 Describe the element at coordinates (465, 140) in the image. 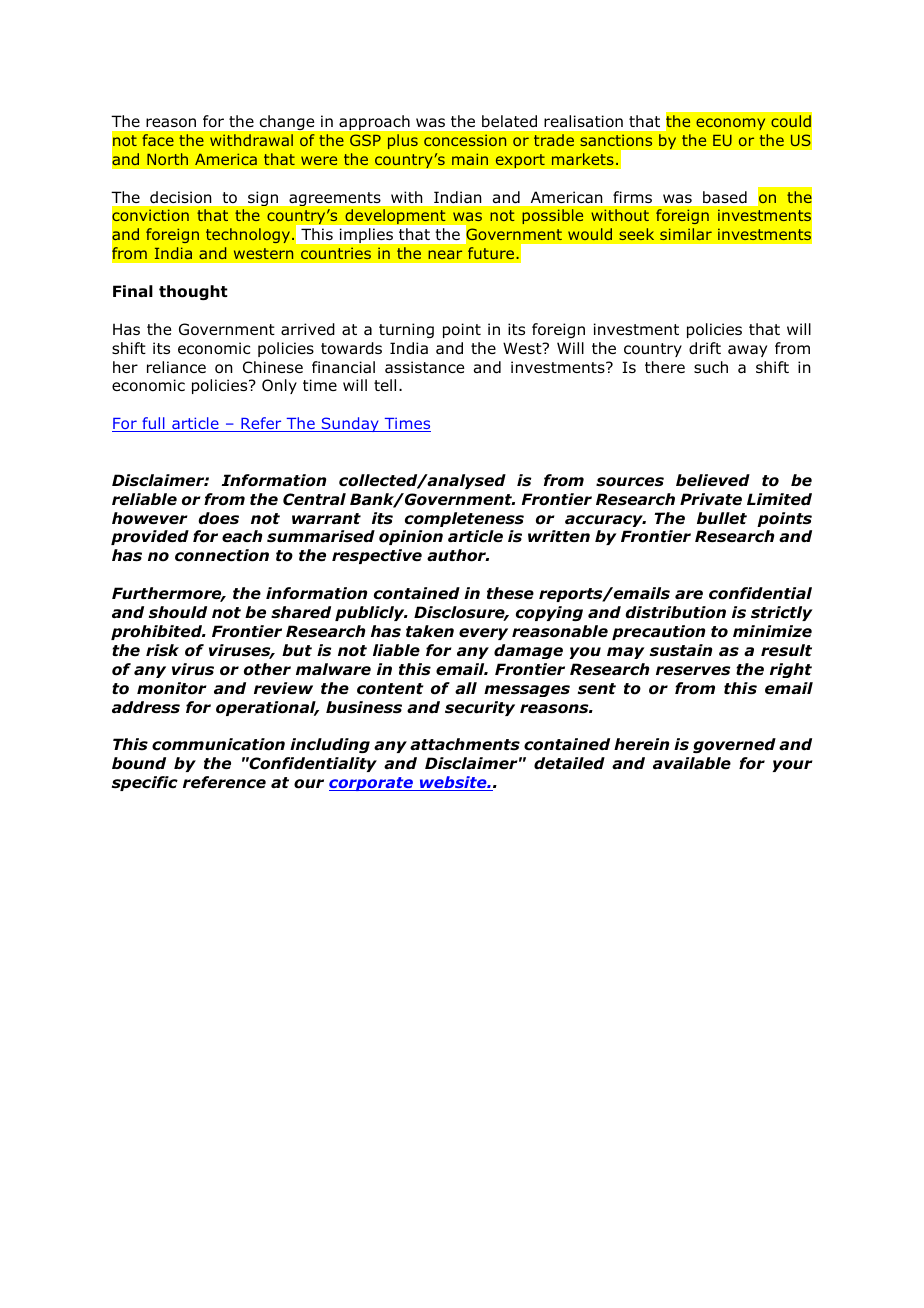

I see `concession` at that location.
